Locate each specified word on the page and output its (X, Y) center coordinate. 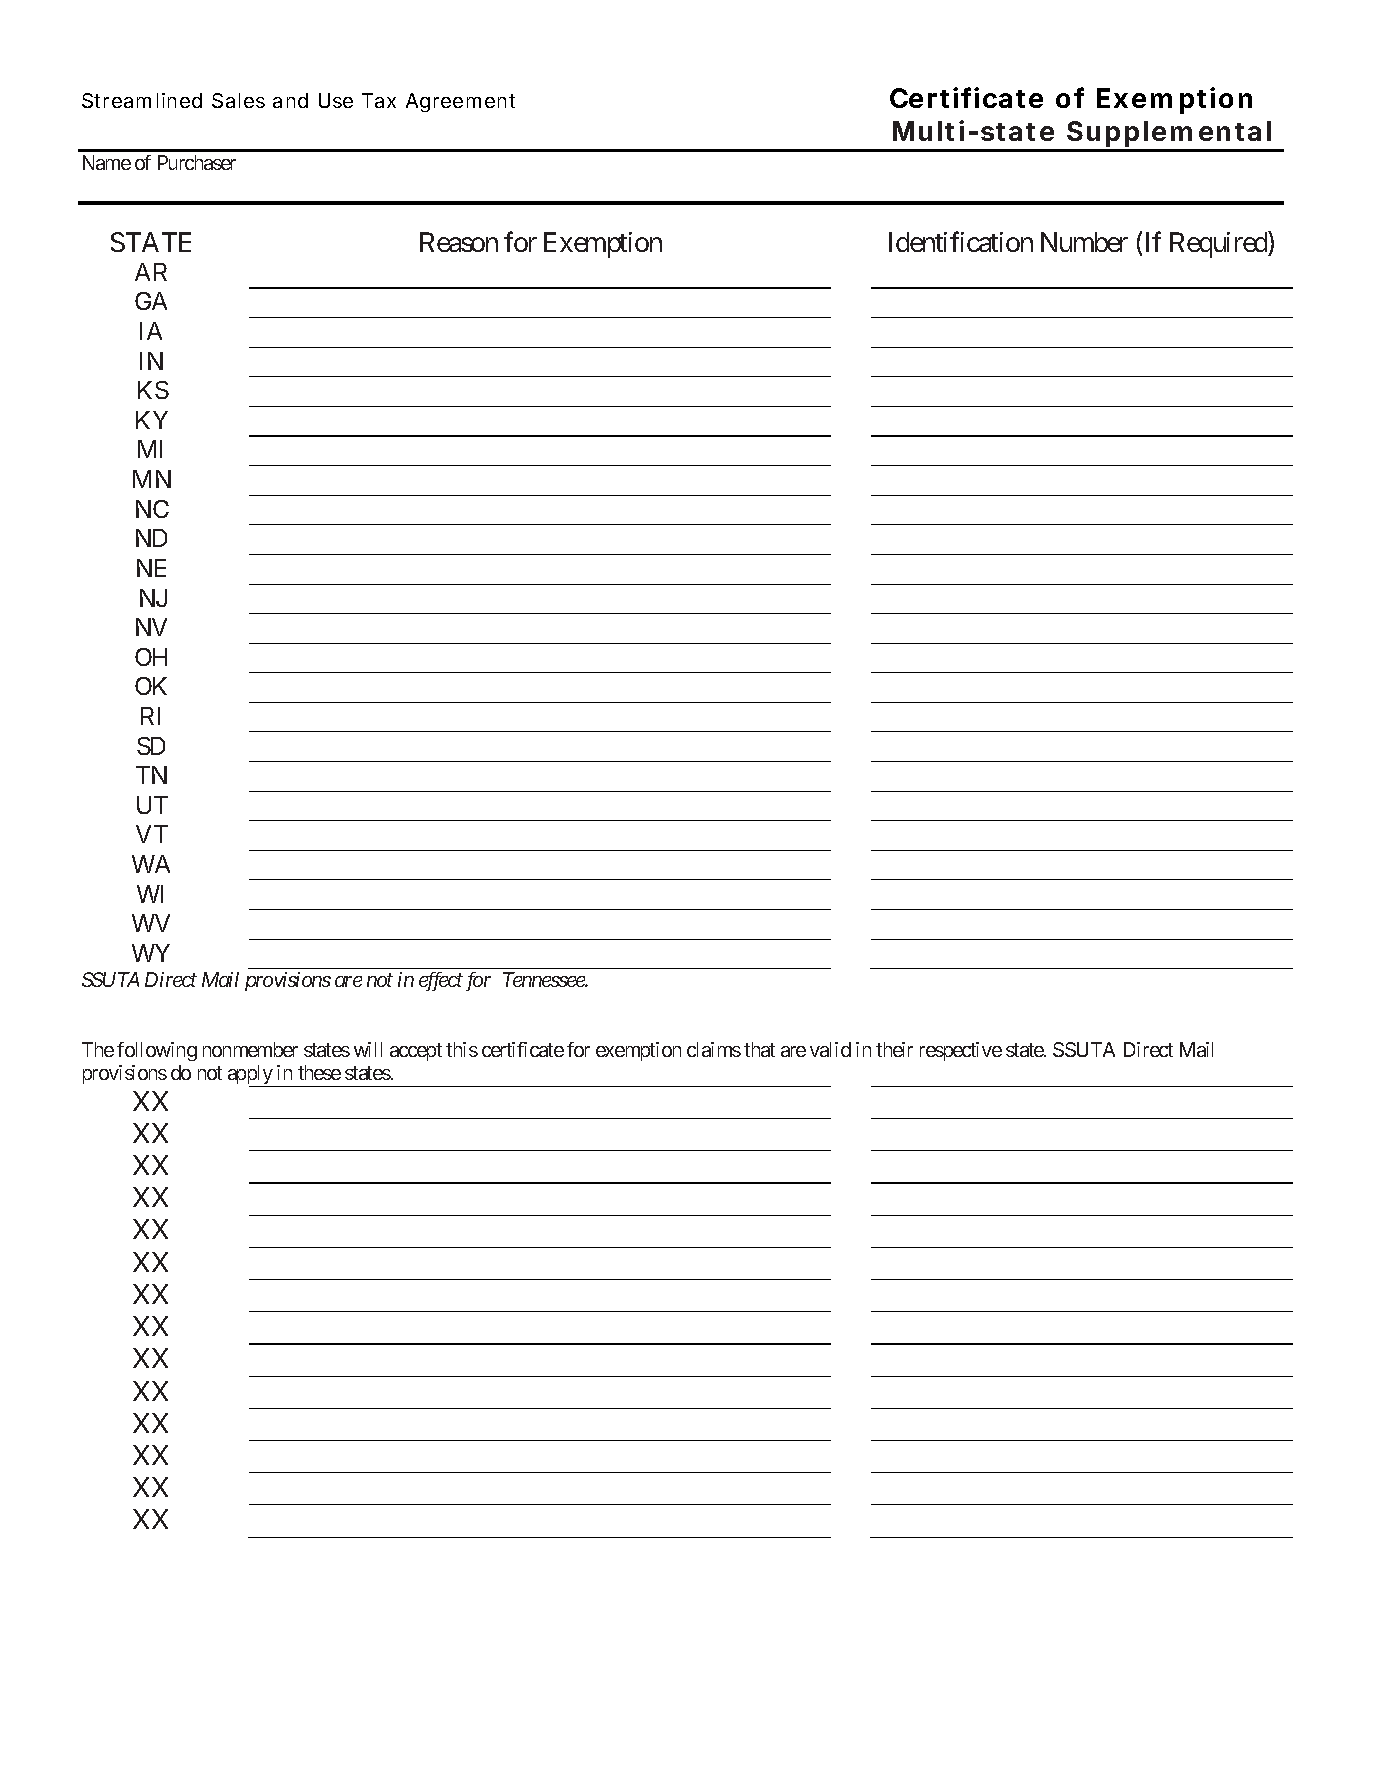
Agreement (460, 102)
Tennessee (544, 979)
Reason (459, 242)
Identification (961, 241)
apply (251, 1076)
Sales (238, 100)
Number (1084, 242)
